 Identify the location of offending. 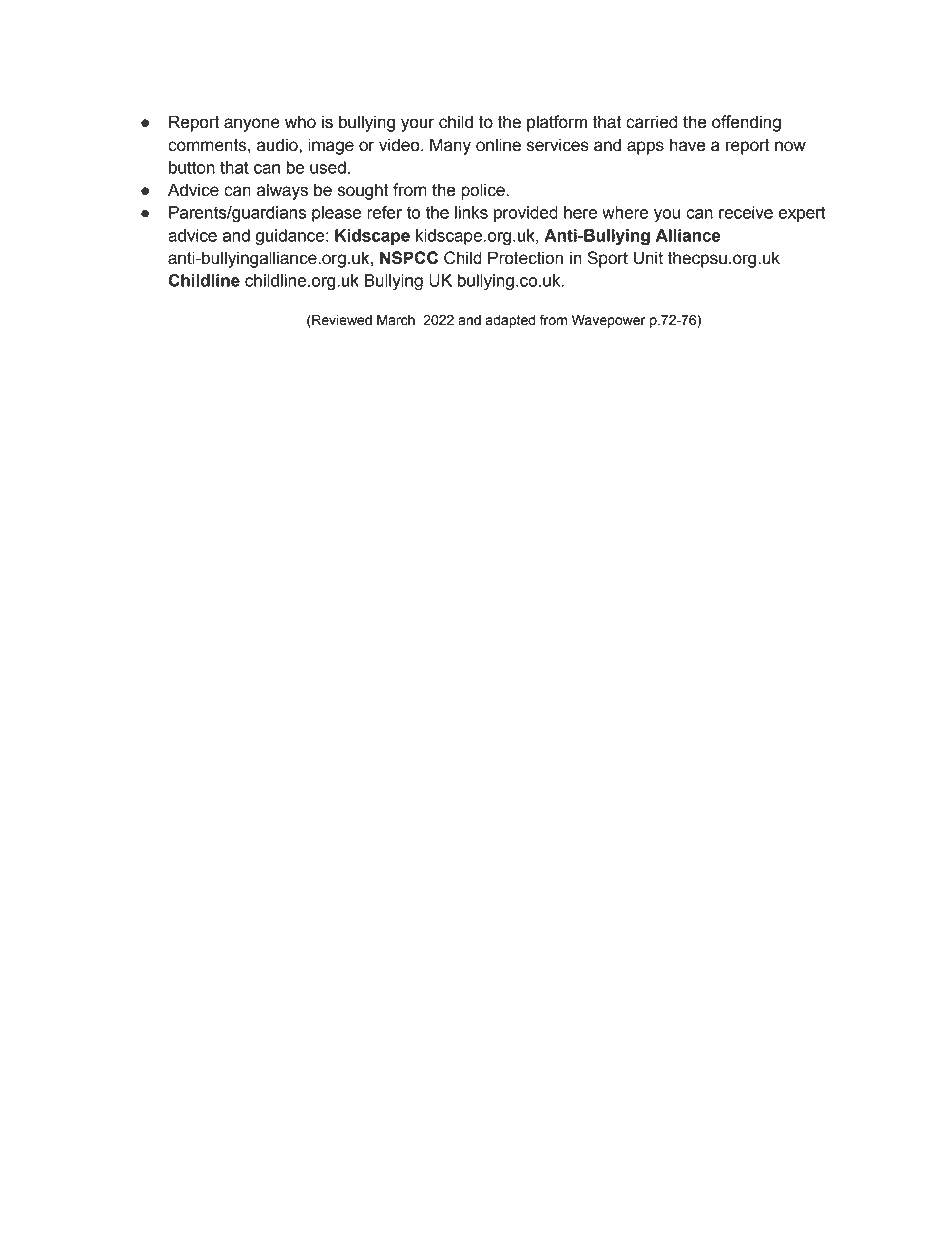
(746, 123).
